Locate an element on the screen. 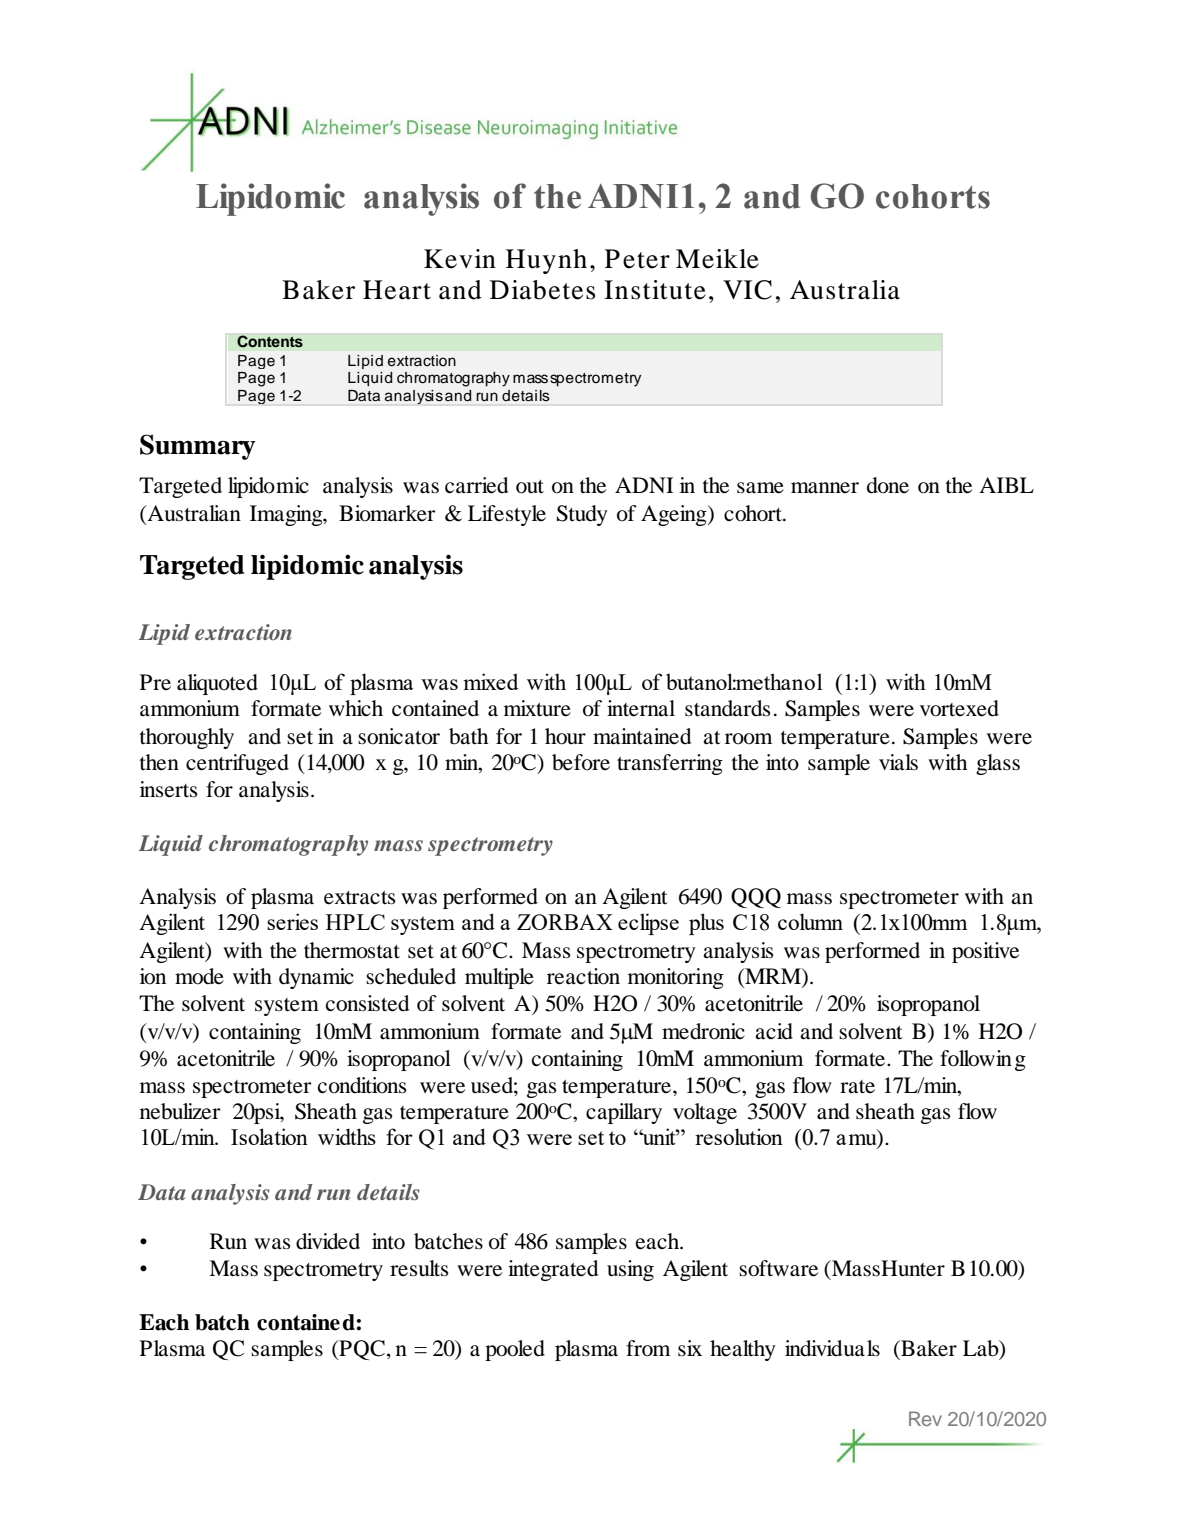 The image size is (1185, 1533). Diabetes is located at coordinates (542, 290).
